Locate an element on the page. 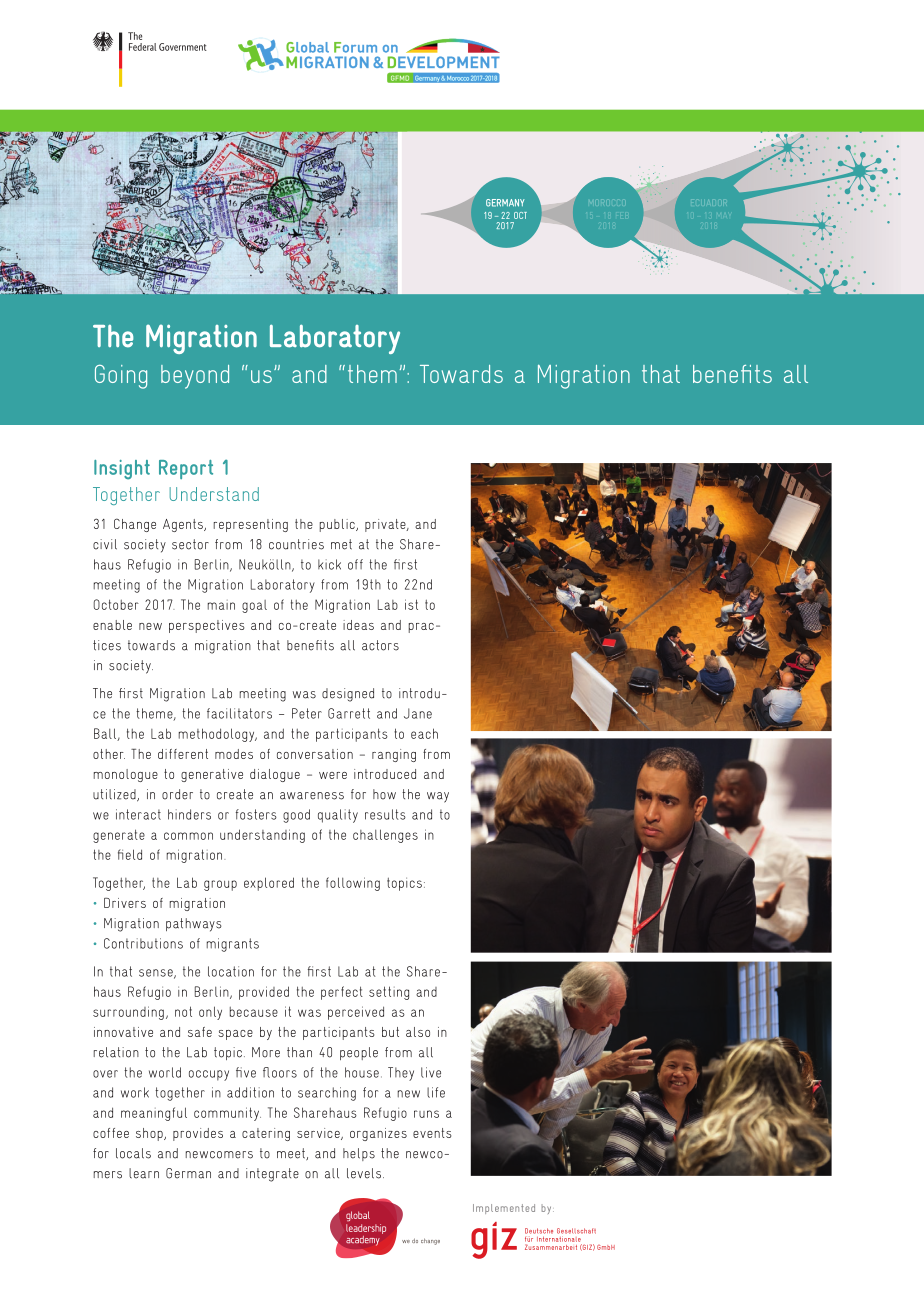 The height and width of the document is (1308, 924). surrounding is located at coordinates (128, 1013).
